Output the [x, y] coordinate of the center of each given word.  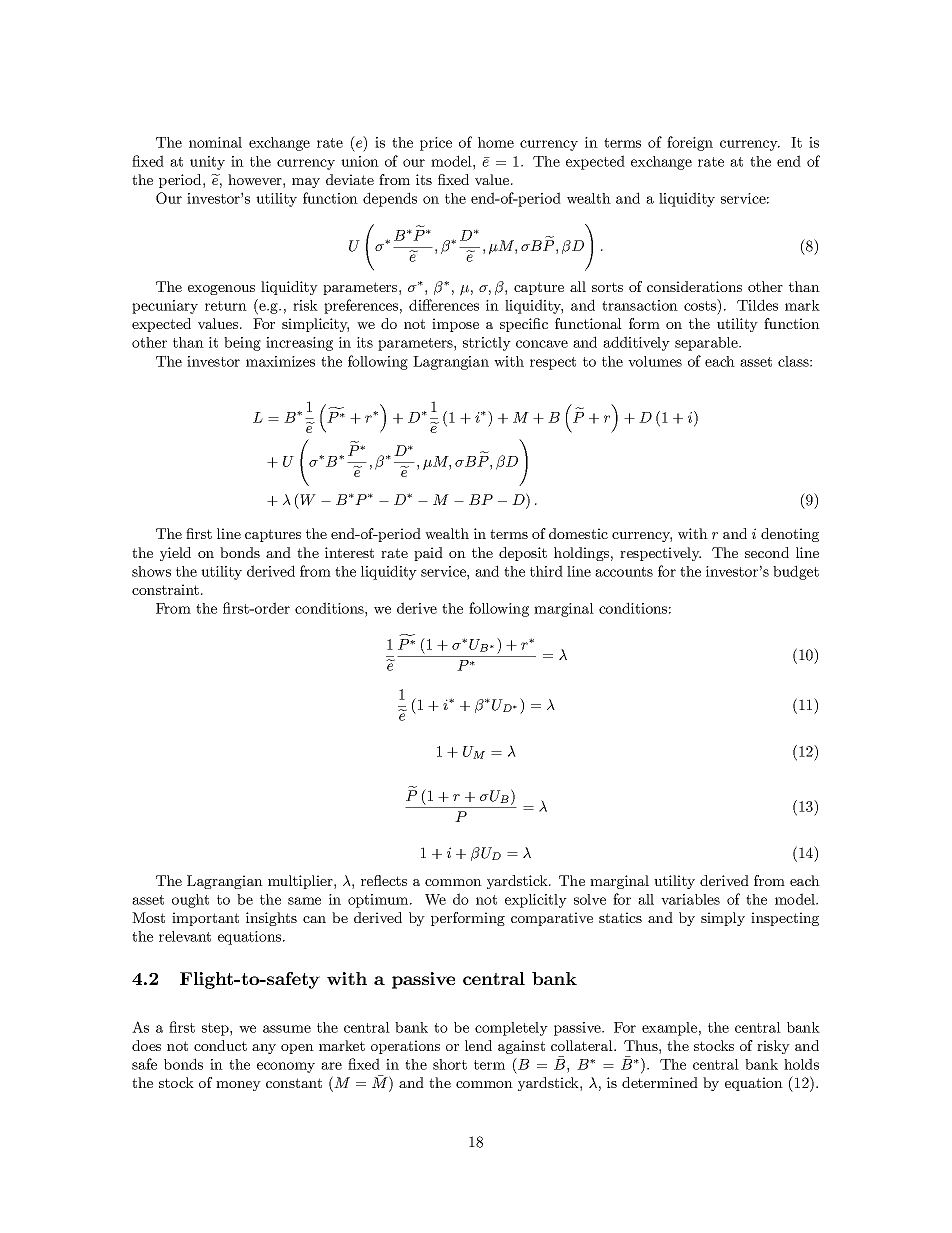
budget [796, 572]
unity [207, 163]
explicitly [536, 901]
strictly [487, 344]
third [546, 571]
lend [478, 1045]
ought [190, 901]
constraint [167, 589]
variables [690, 899]
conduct [220, 1045]
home [496, 142]
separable [707, 344]
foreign [690, 143]
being [242, 344]
